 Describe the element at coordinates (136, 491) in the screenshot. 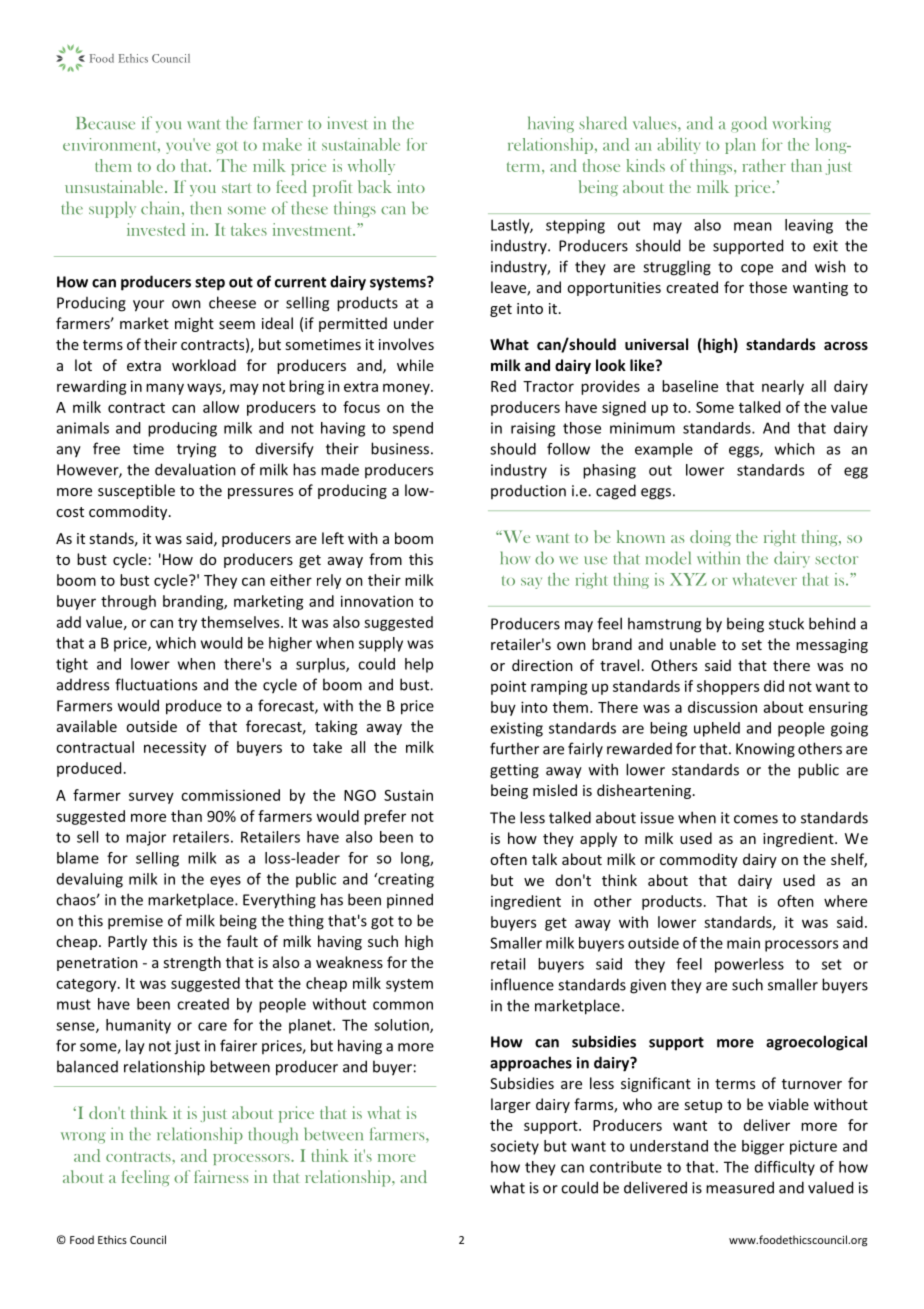

I see `susceptible` at that location.
